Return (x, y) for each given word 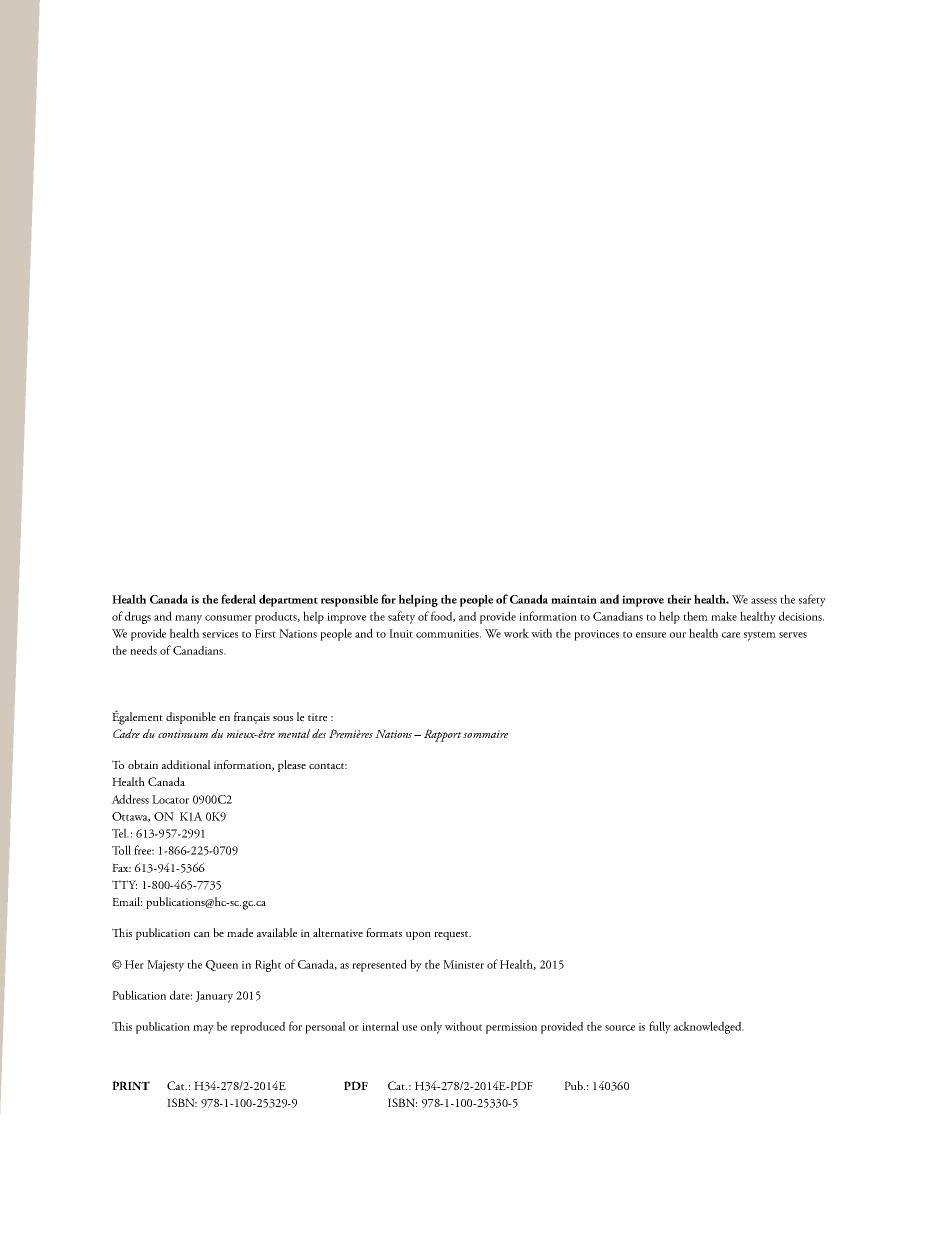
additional (186, 764)
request (452, 935)
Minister (463, 964)
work (516, 633)
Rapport (443, 735)
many (188, 619)
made (240, 932)
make (724, 616)
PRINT (131, 1085)
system (760, 636)
